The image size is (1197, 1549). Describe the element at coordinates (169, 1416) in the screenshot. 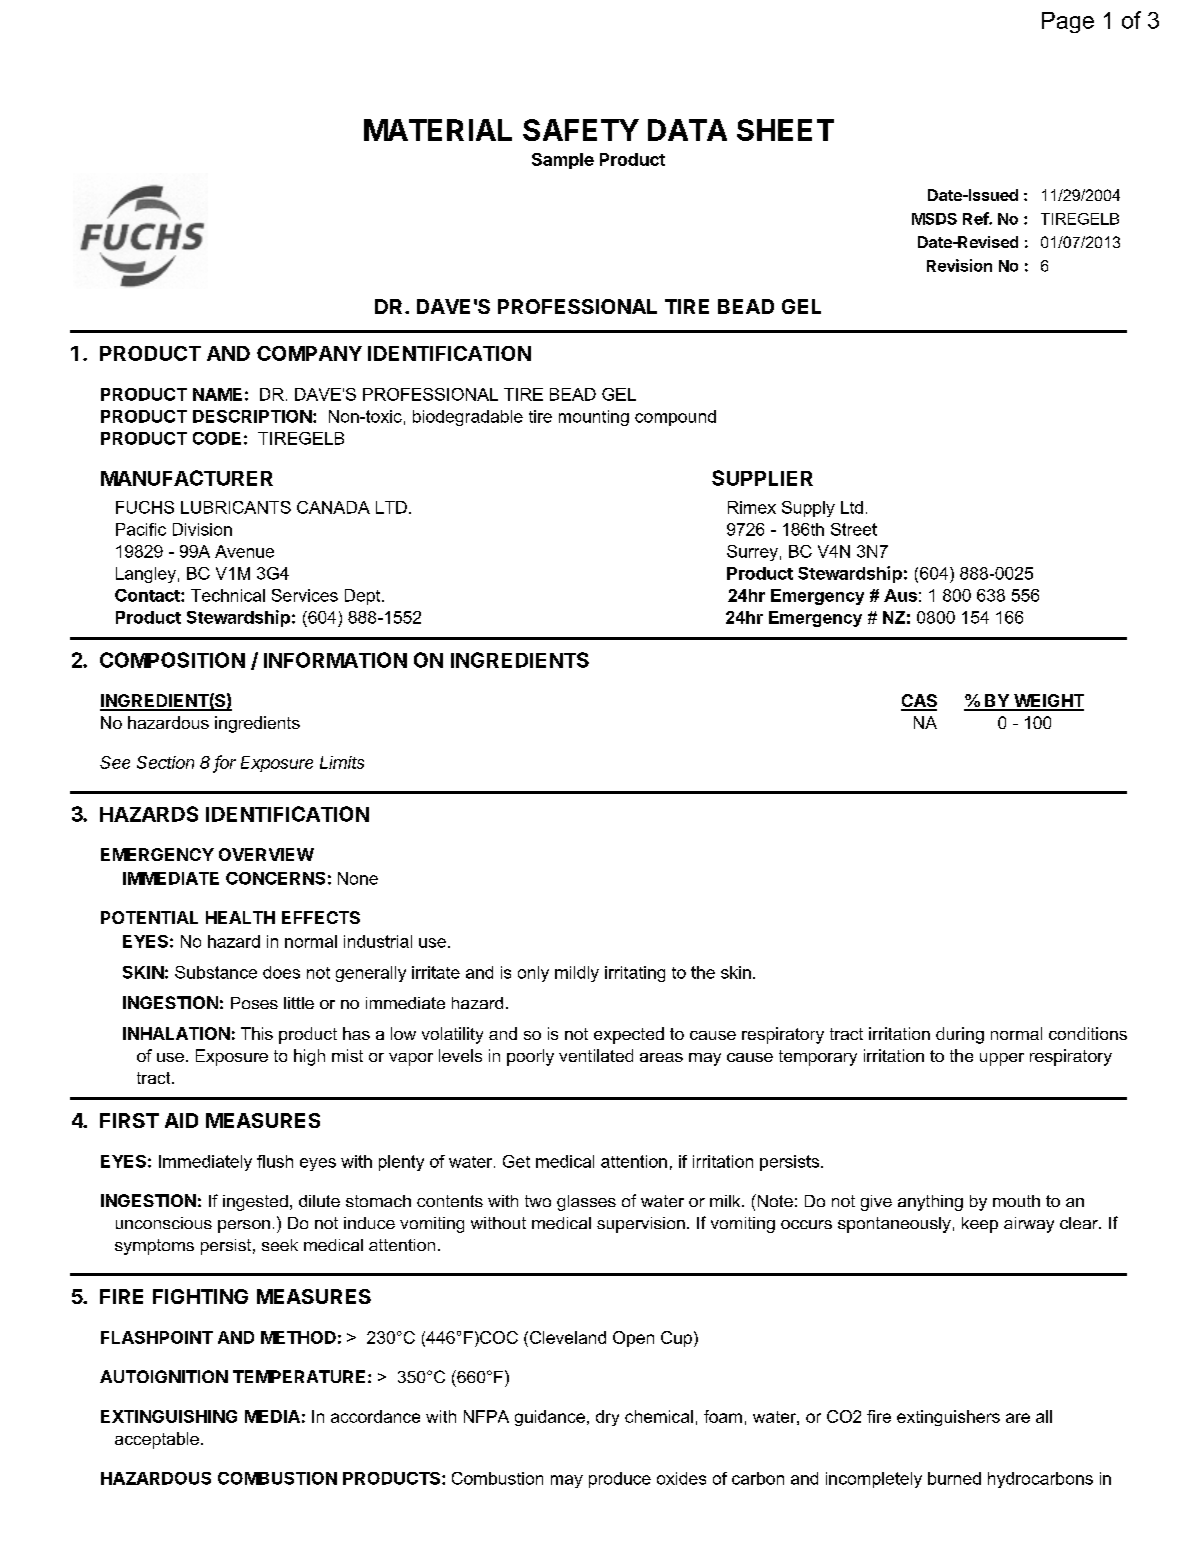

I see `EXTINGUISHING` at that location.
